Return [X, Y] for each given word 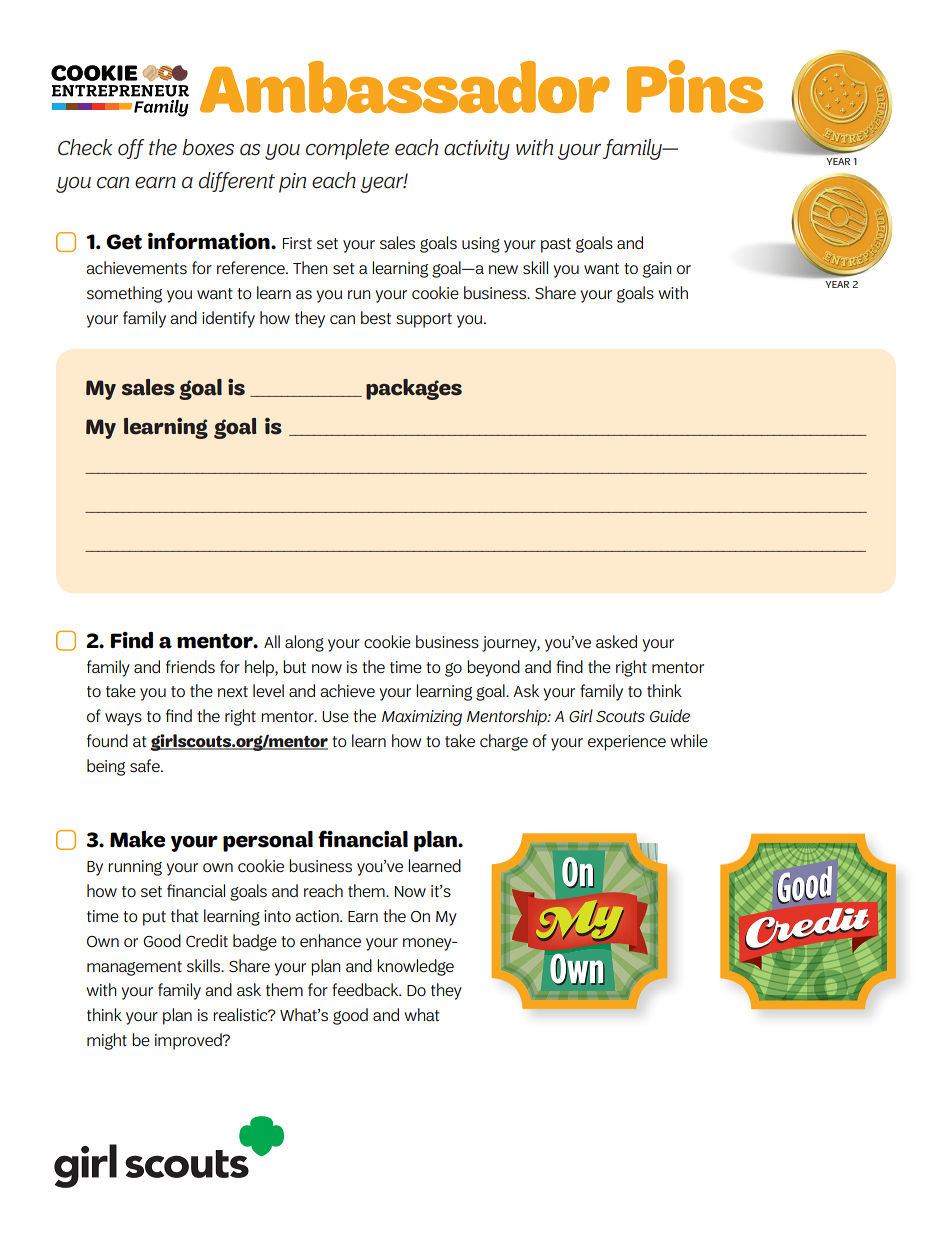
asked [616, 642]
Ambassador [405, 87]
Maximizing [422, 718]
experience [627, 743]
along [304, 643]
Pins [695, 86]
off [131, 149]
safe [146, 766]
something [124, 294]
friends [190, 666]
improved [189, 1041]
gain [657, 270]
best [376, 318]
